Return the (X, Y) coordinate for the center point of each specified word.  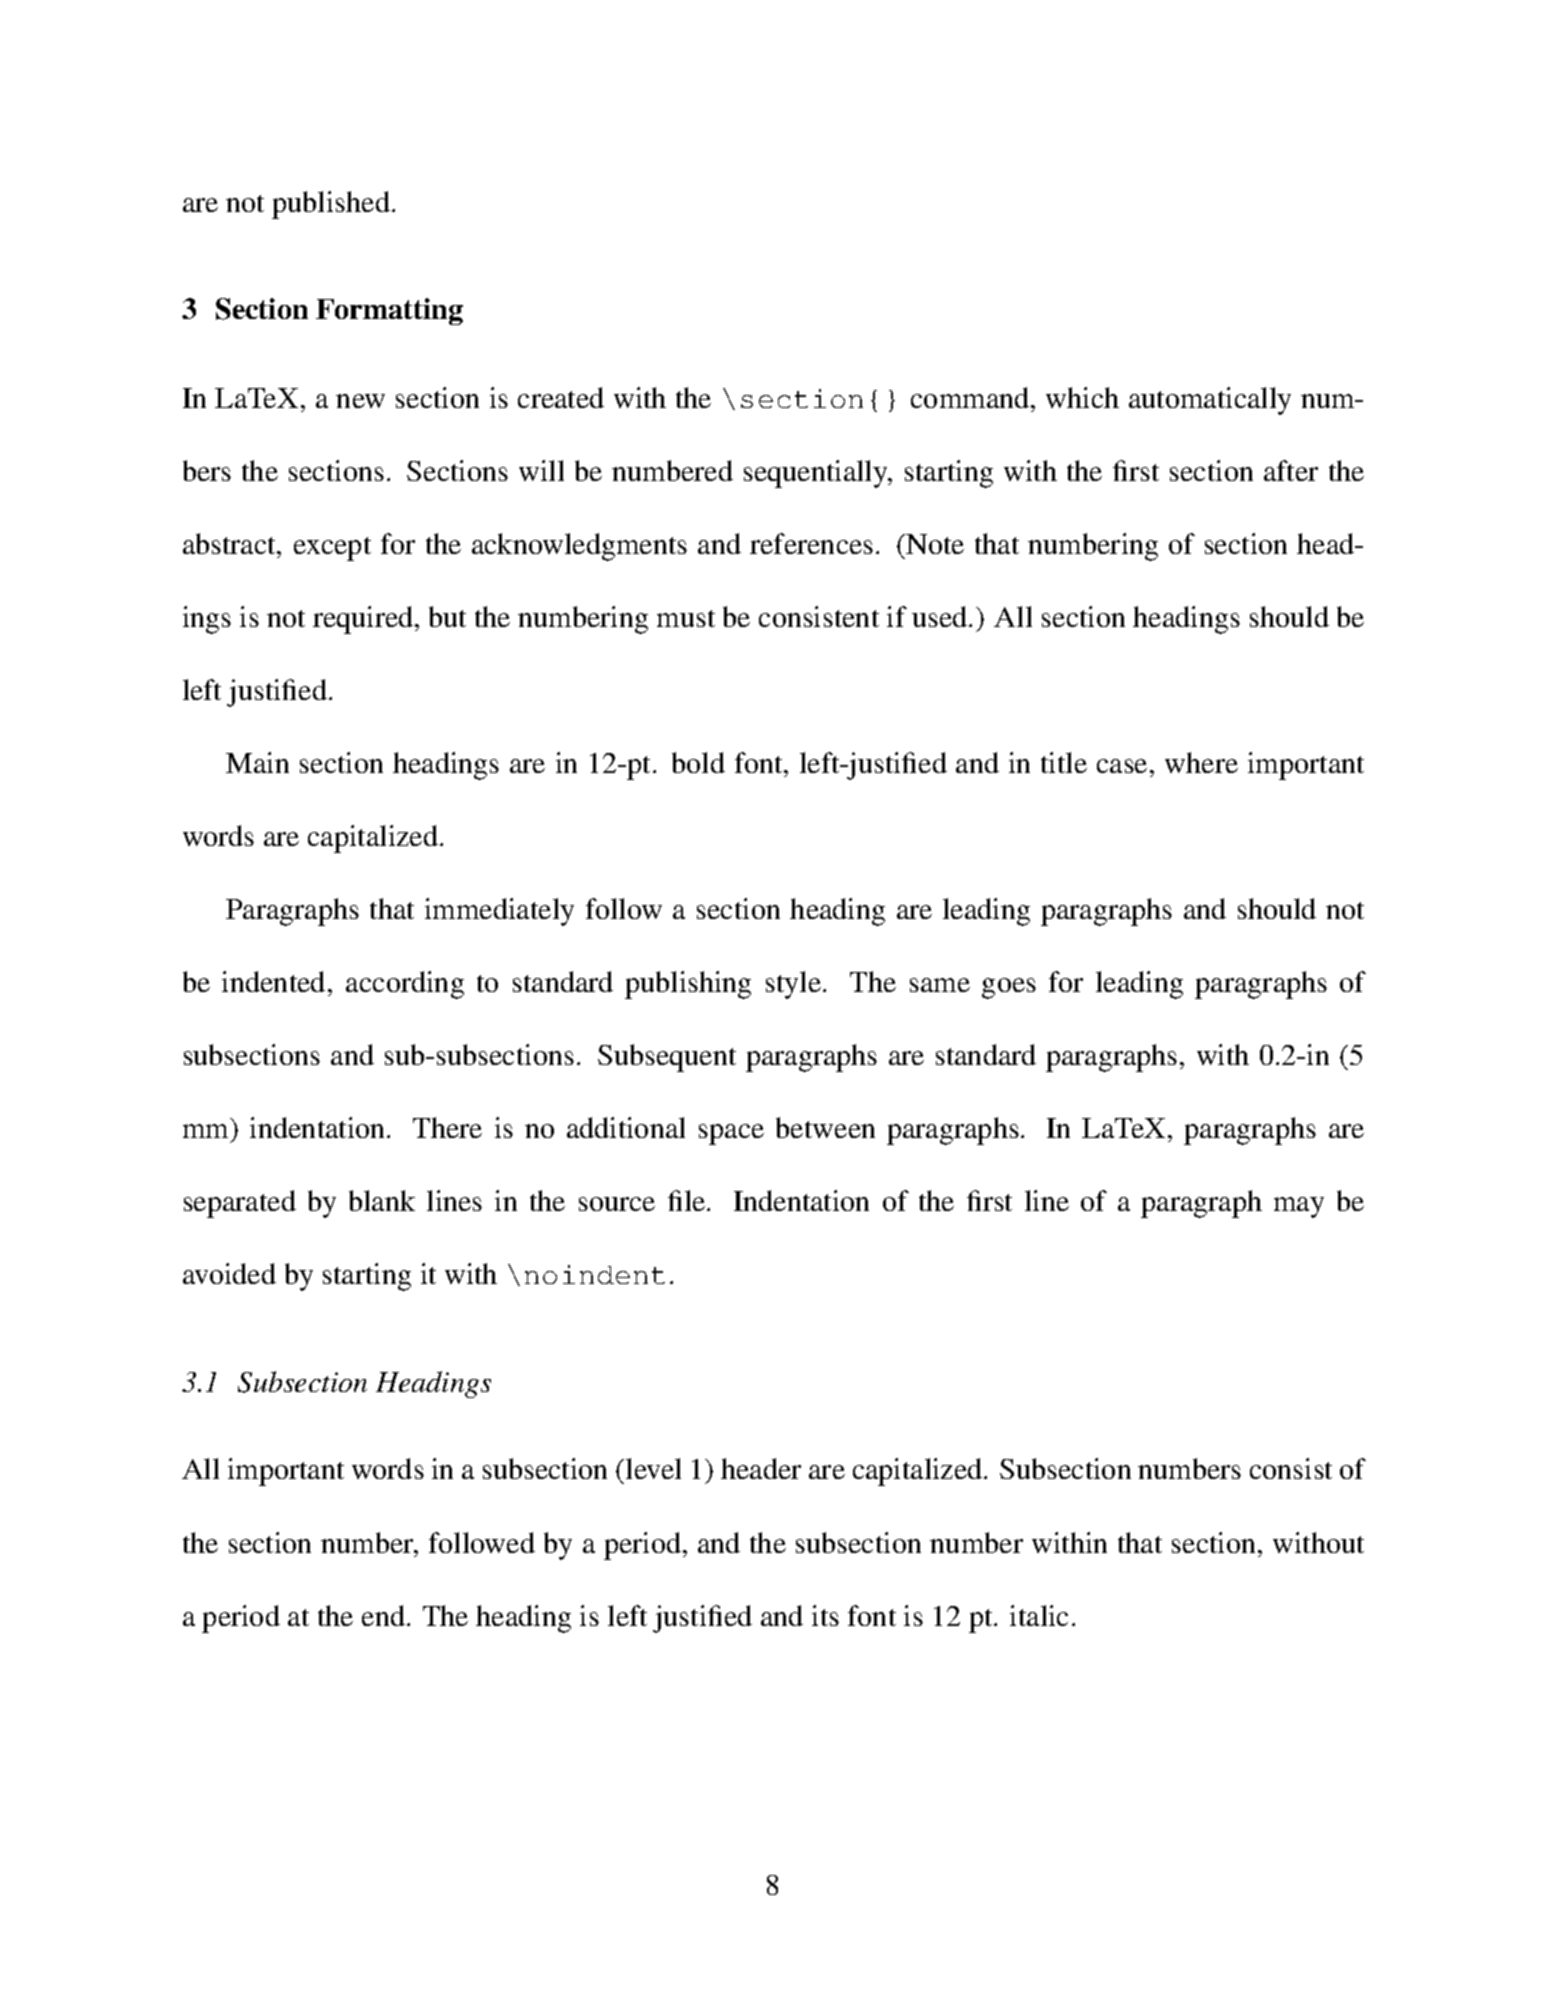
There (447, 1127)
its (825, 1615)
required (364, 620)
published (331, 205)
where (1201, 762)
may (1299, 1207)
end (383, 1615)
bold (698, 762)
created (561, 397)
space (731, 1134)
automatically (1210, 401)
